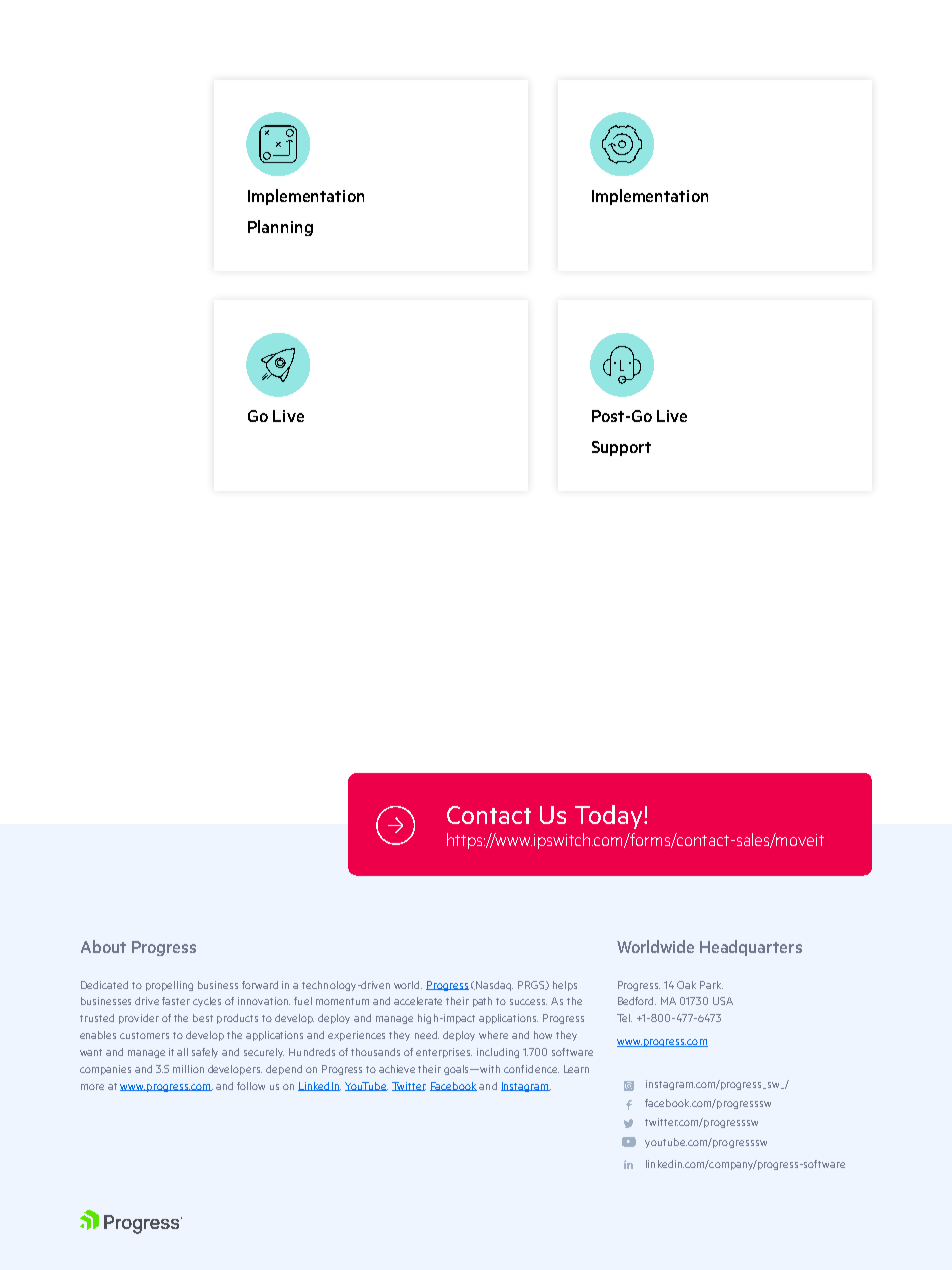  What do you see at coordinates (169, 986) in the screenshot?
I see `propelling` at bounding box center [169, 986].
